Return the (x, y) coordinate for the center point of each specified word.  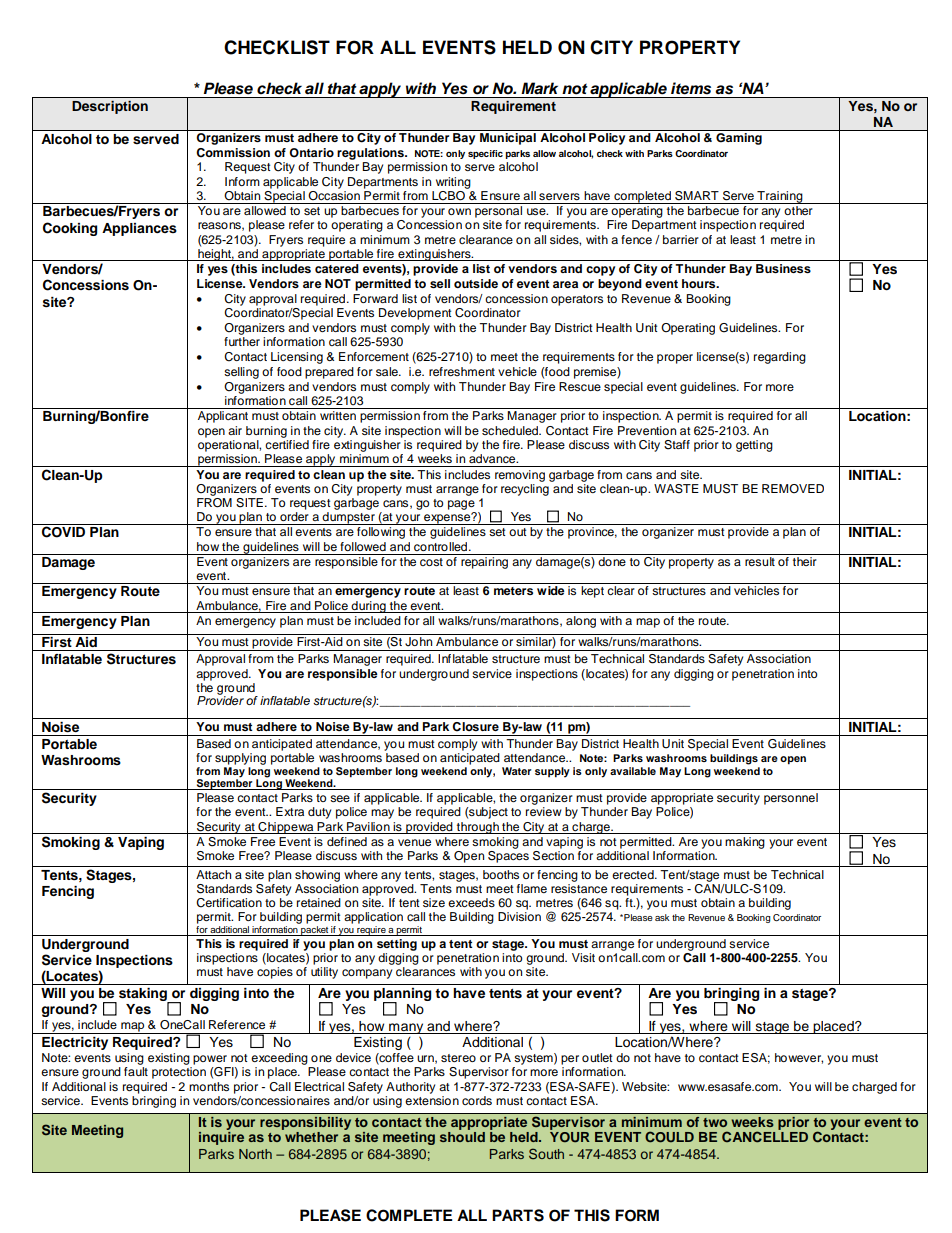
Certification (229, 903)
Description (110, 107)
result (760, 561)
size (434, 902)
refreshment (462, 371)
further (242, 341)
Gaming (739, 139)
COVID (63, 532)
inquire (221, 1138)
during (369, 607)
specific (485, 154)
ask (662, 917)
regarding (780, 358)
